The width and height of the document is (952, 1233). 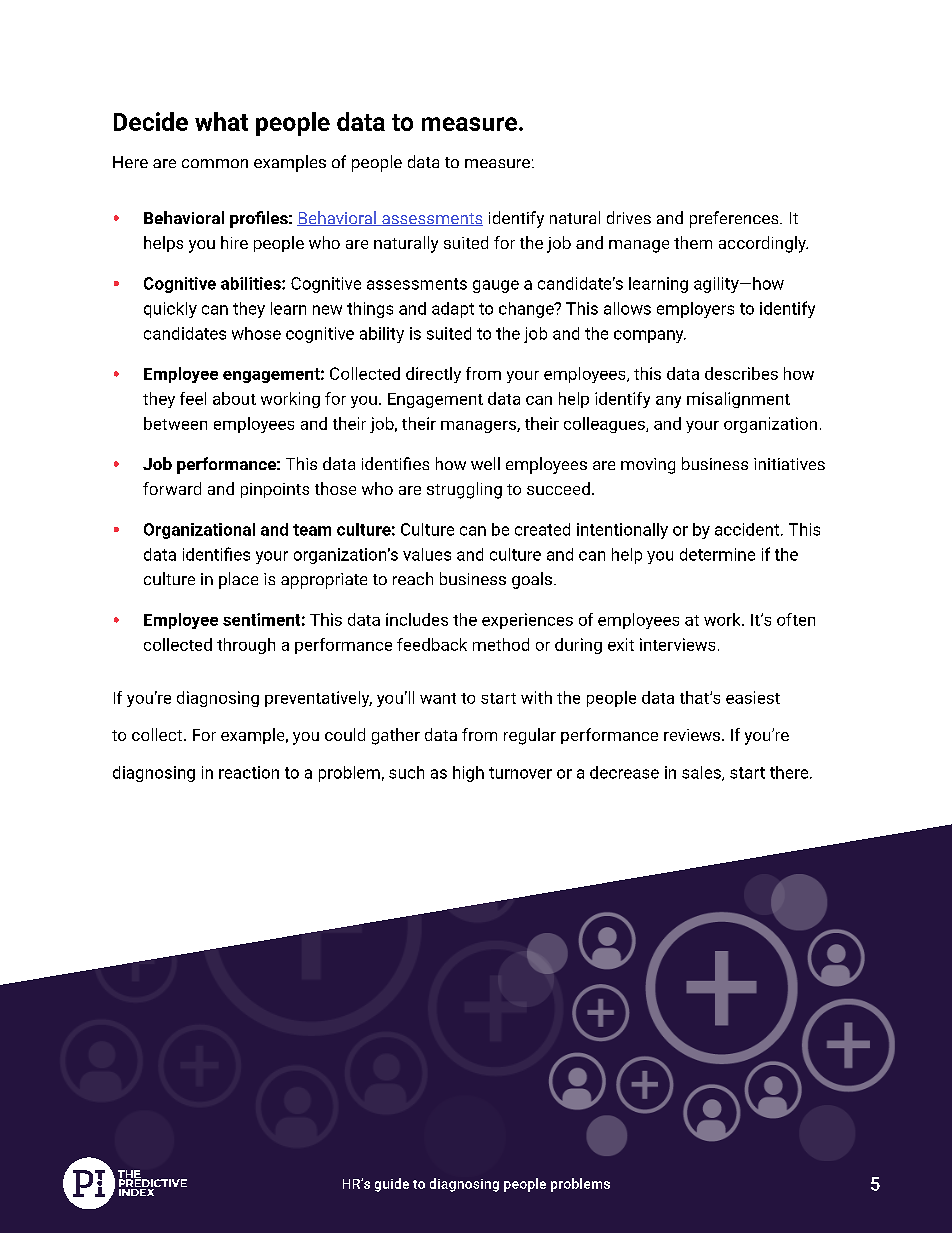 I want to click on reaction, so click(x=249, y=772).
